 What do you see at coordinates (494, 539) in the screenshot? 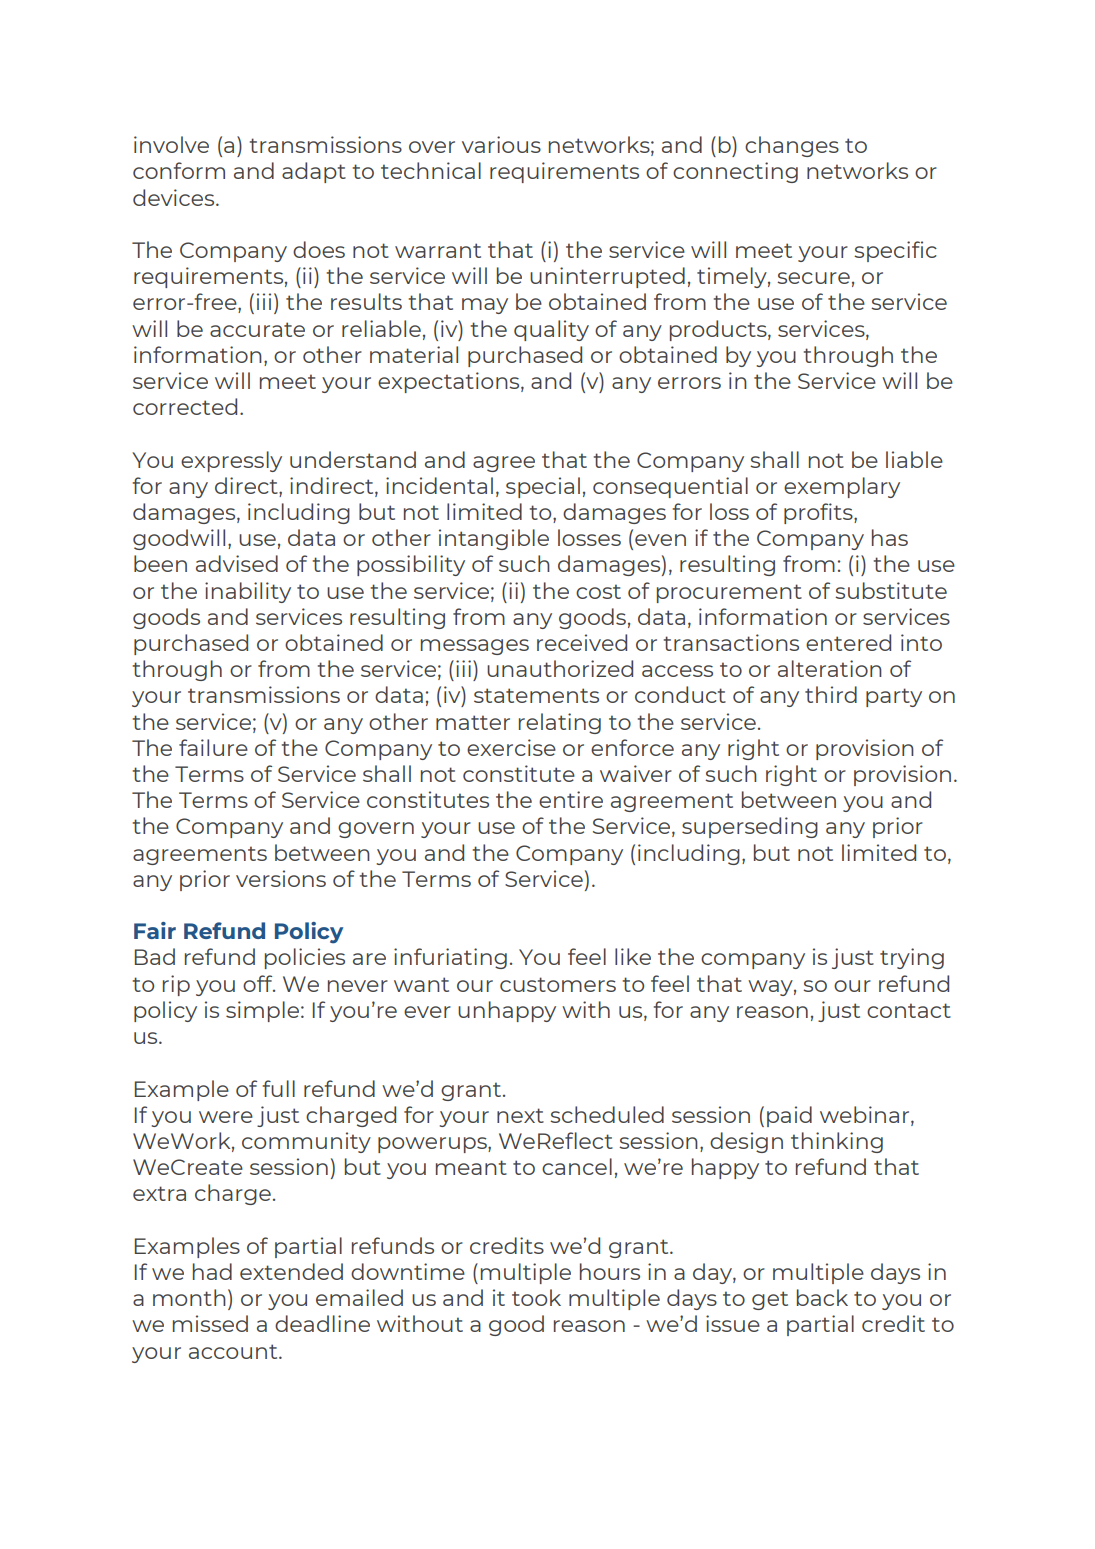
I see `intangible` at bounding box center [494, 539].
